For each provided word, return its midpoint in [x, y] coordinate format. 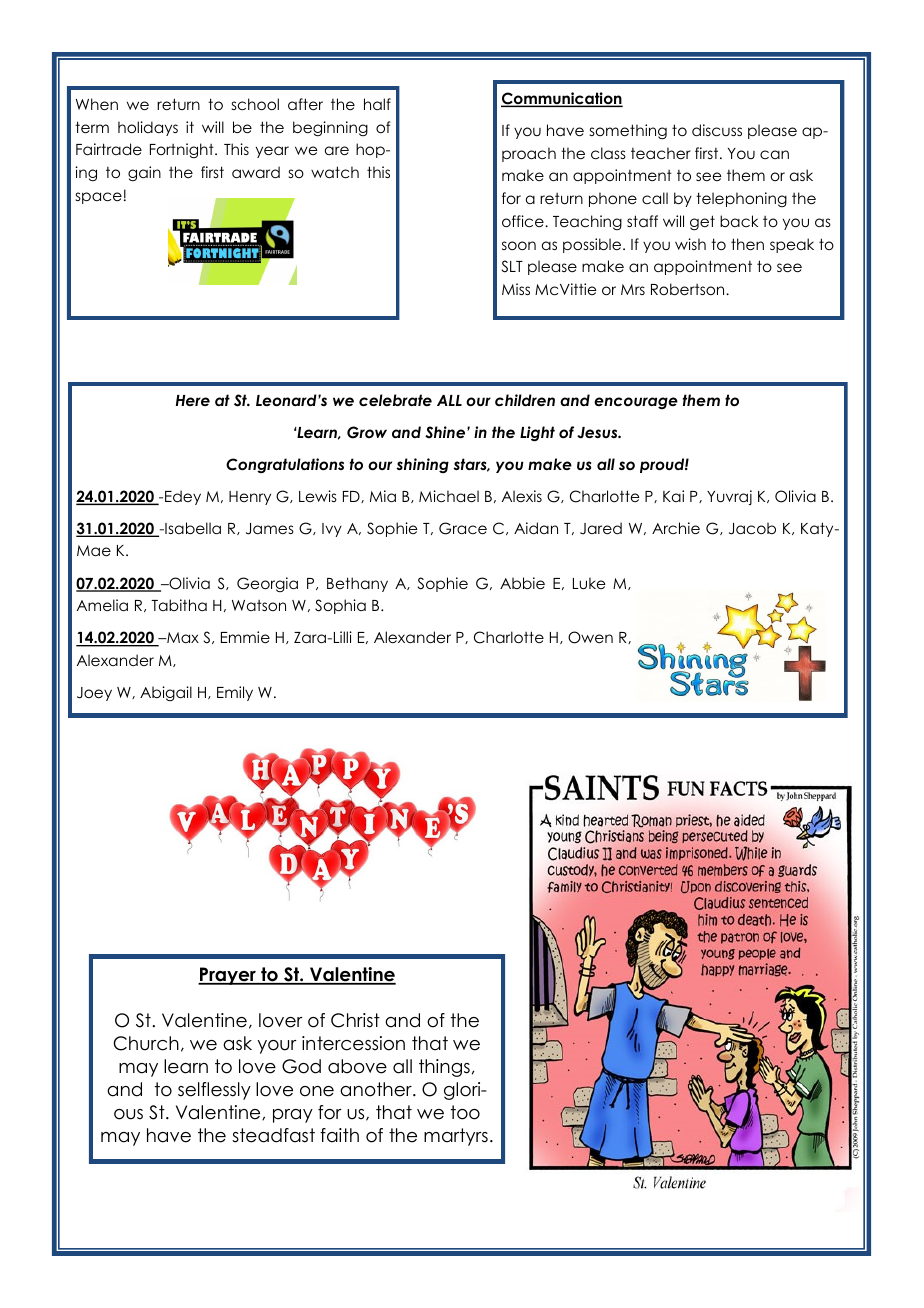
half [377, 104]
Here [193, 400]
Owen [590, 637]
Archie [676, 528]
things [444, 1068]
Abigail [166, 693]
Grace [463, 528]
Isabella [192, 528]
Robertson [689, 289]
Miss [516, 289]
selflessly [214, 1091]
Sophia [340, 606]
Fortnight [183, 150]
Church [146, 1043]
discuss [717, 130]
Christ [355, 1020]
